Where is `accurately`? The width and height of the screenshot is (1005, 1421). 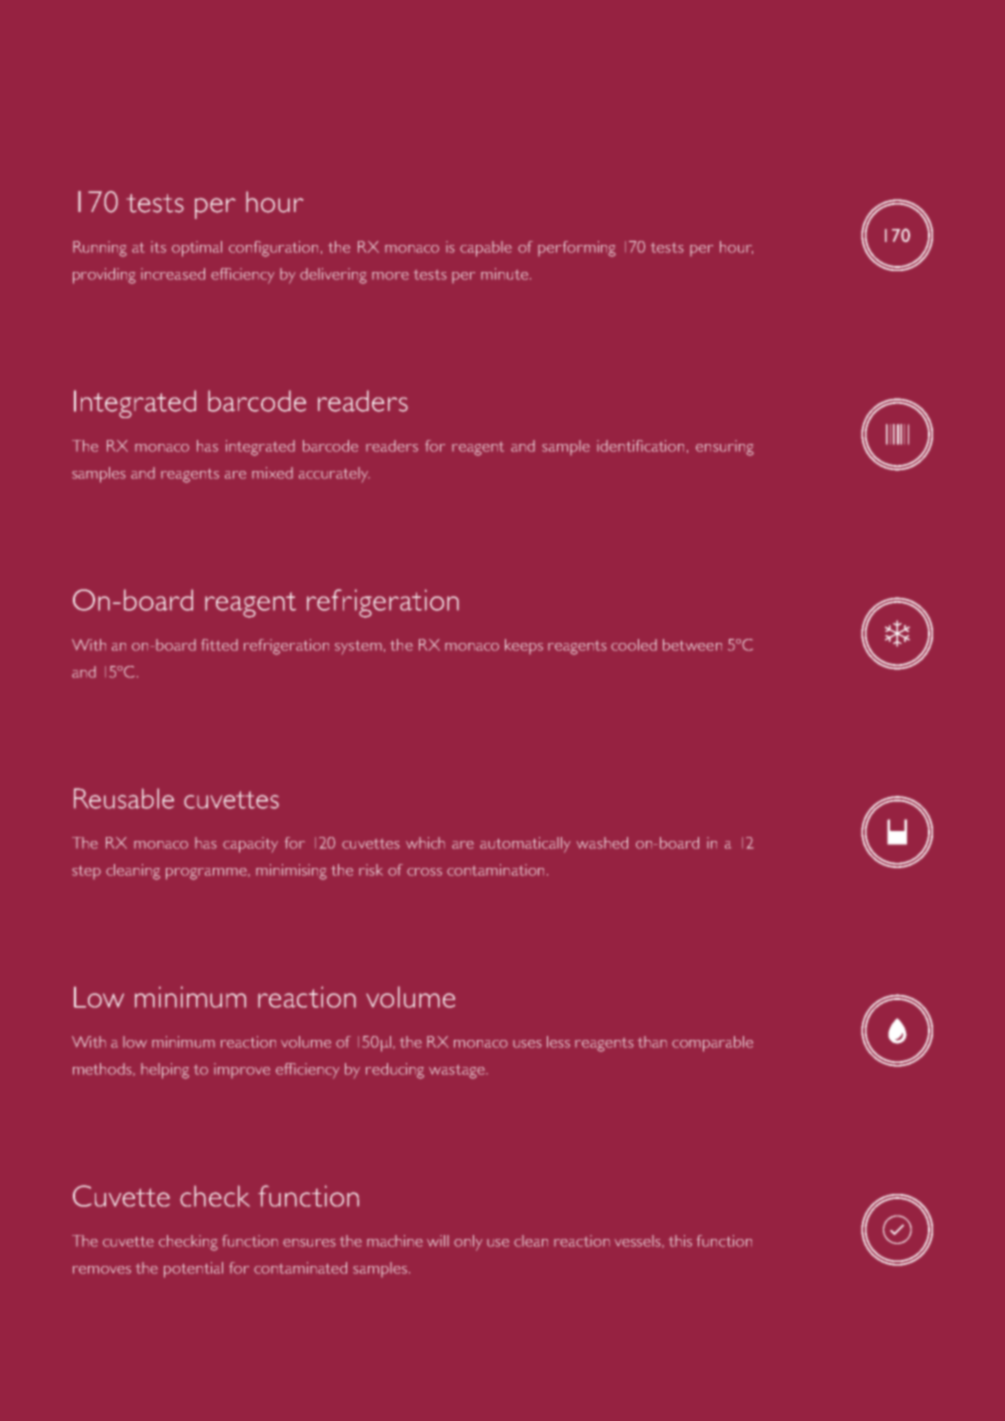 accurately is located at coordinates (334, 474).
